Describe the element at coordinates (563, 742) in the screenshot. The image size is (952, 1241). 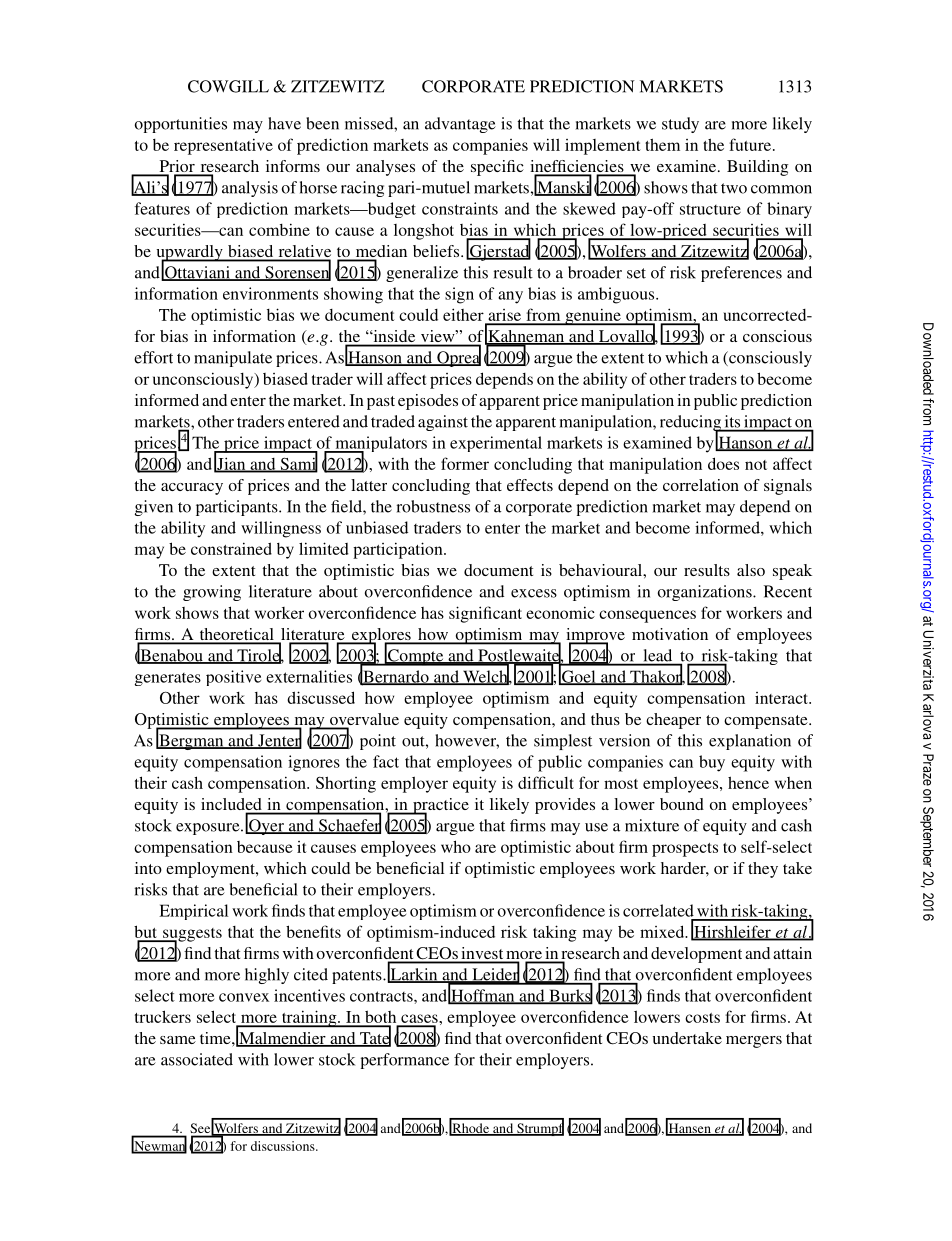
I see `simplest` at that location.
